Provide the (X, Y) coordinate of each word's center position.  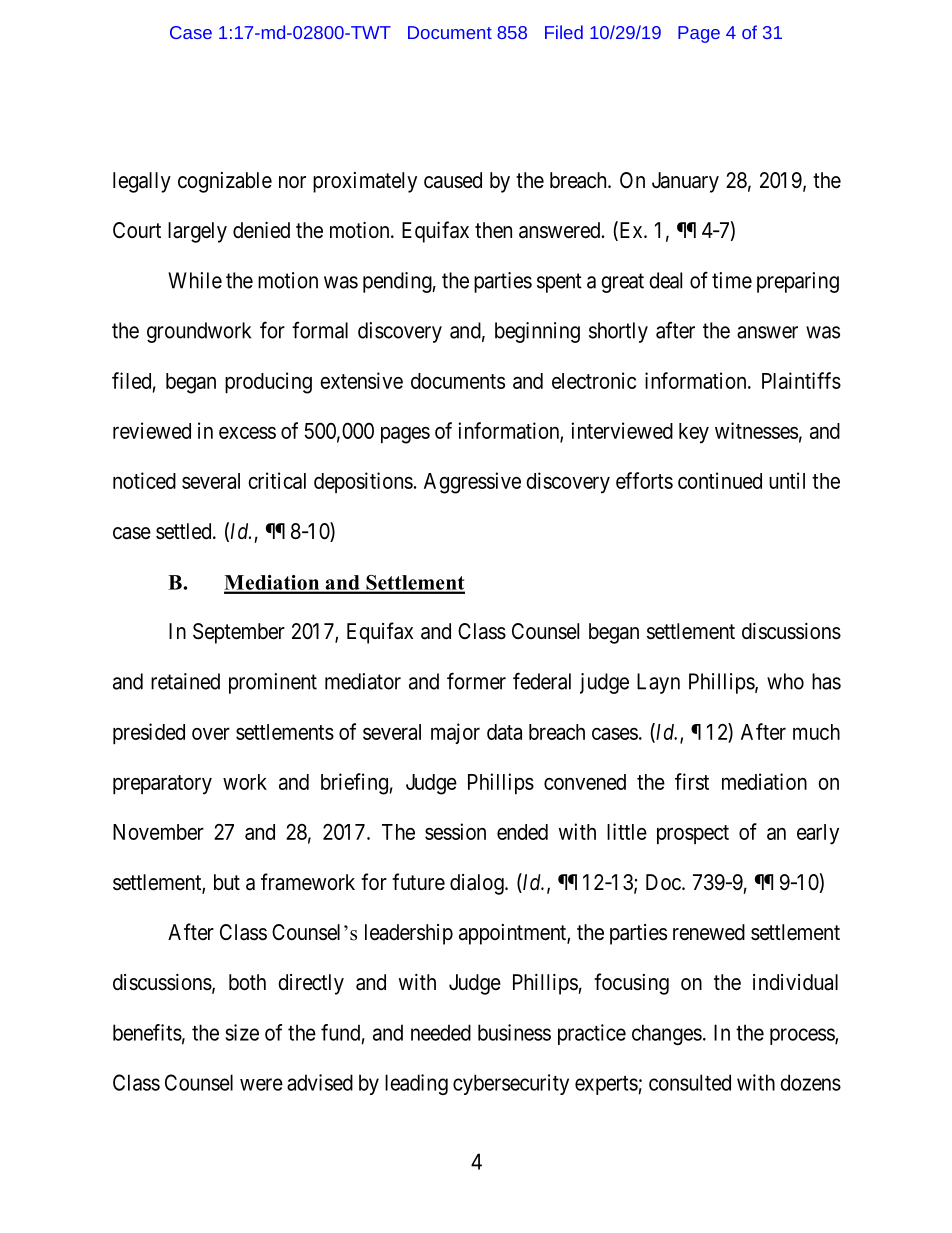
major (455, 733)
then (493, 230)
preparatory (162, 785)
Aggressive (472, 483)
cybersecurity (511, 1084)
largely (197, 232)
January (685, 182)
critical (277, 480)
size (242, 1032)
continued (720, 480)
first (692, 781)
